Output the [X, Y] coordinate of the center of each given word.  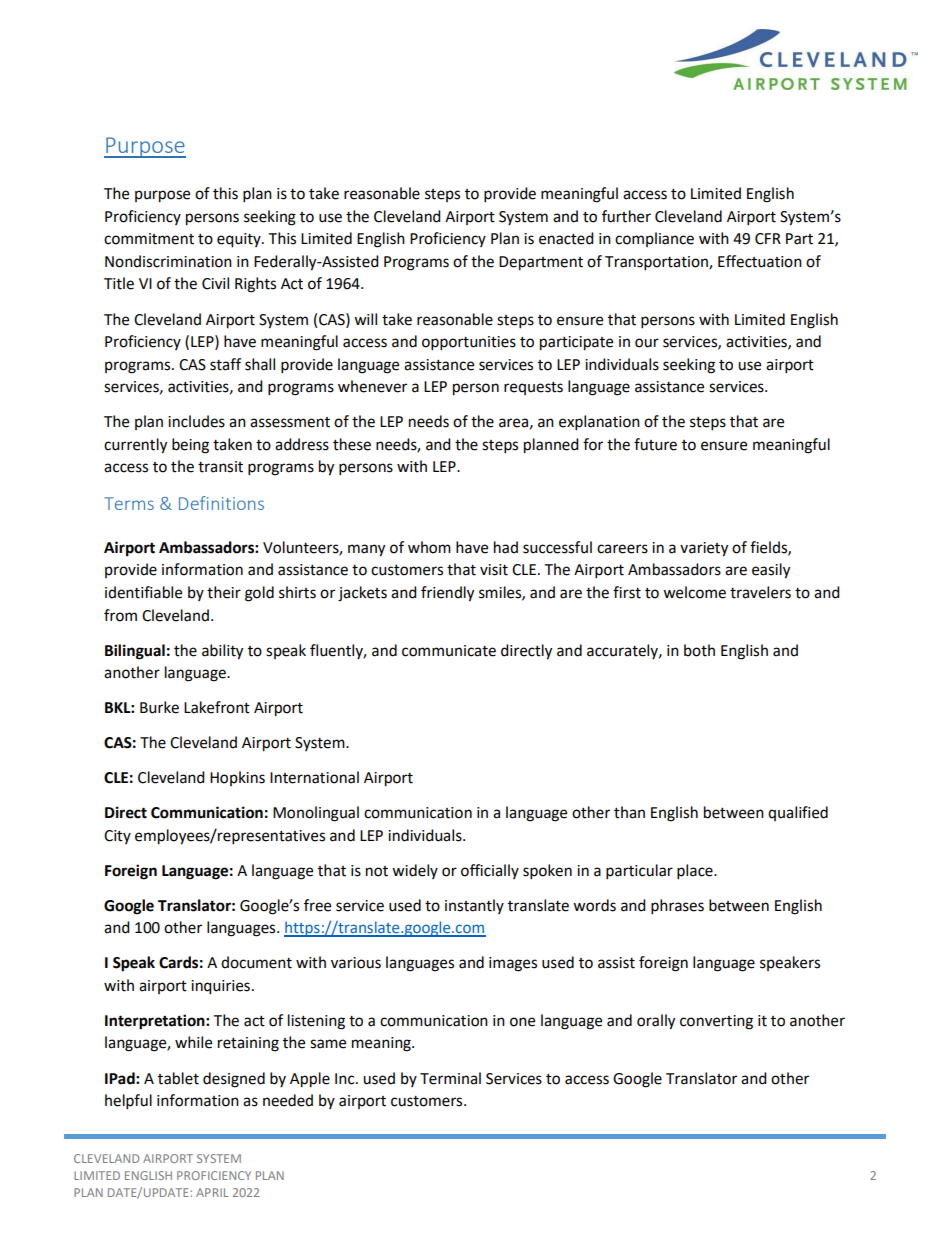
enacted [566, 238]
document [256, 962]
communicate [449, 651]
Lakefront [217, 707]
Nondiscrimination [168, 261]
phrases [677, 907]
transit [220, 467]
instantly [474, 906]
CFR [768, 239]
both [699, 650]
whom [429, 547]
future [655, 444]
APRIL [212, 1192]
